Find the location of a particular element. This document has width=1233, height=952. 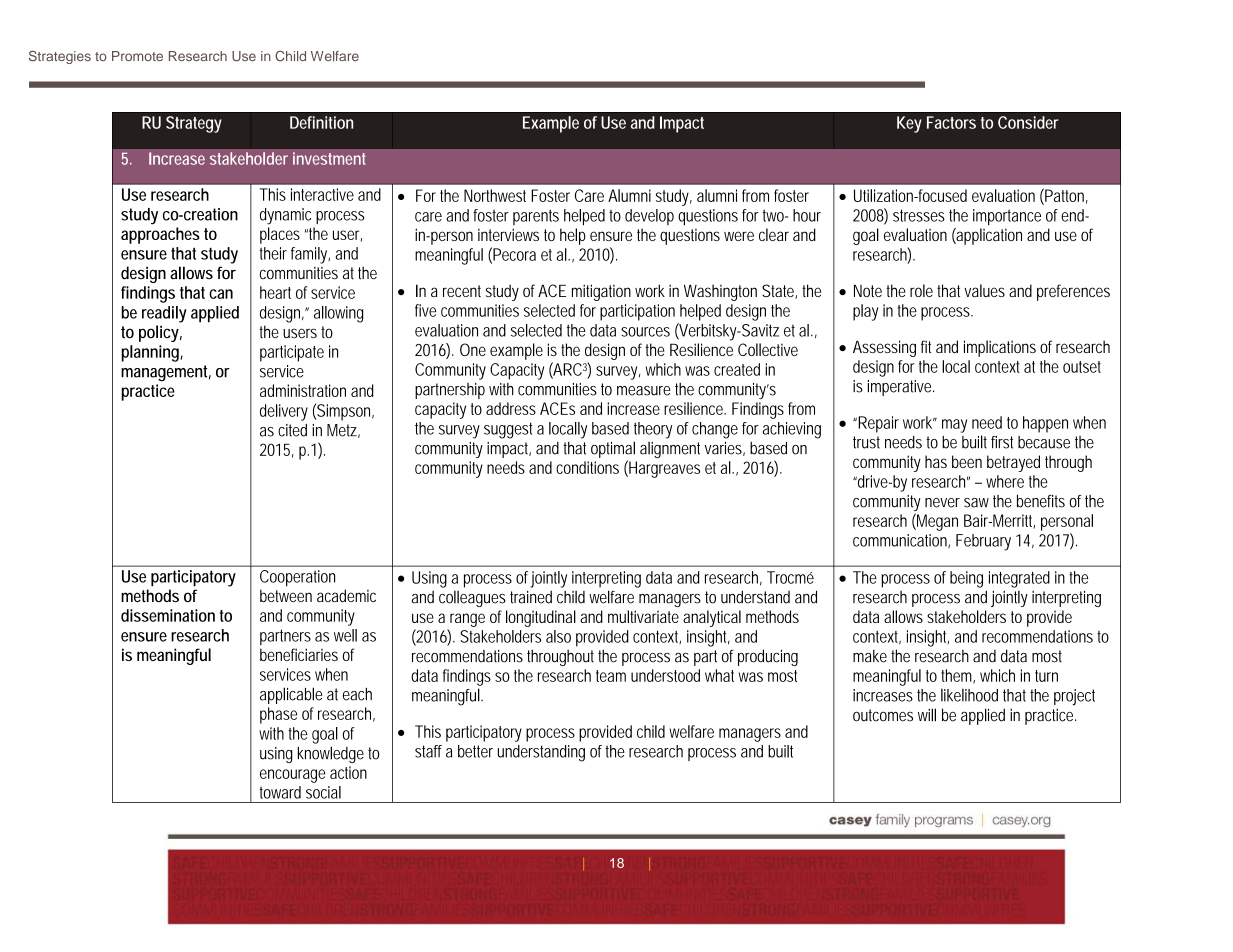

being is located at coordinates (966, 579).
